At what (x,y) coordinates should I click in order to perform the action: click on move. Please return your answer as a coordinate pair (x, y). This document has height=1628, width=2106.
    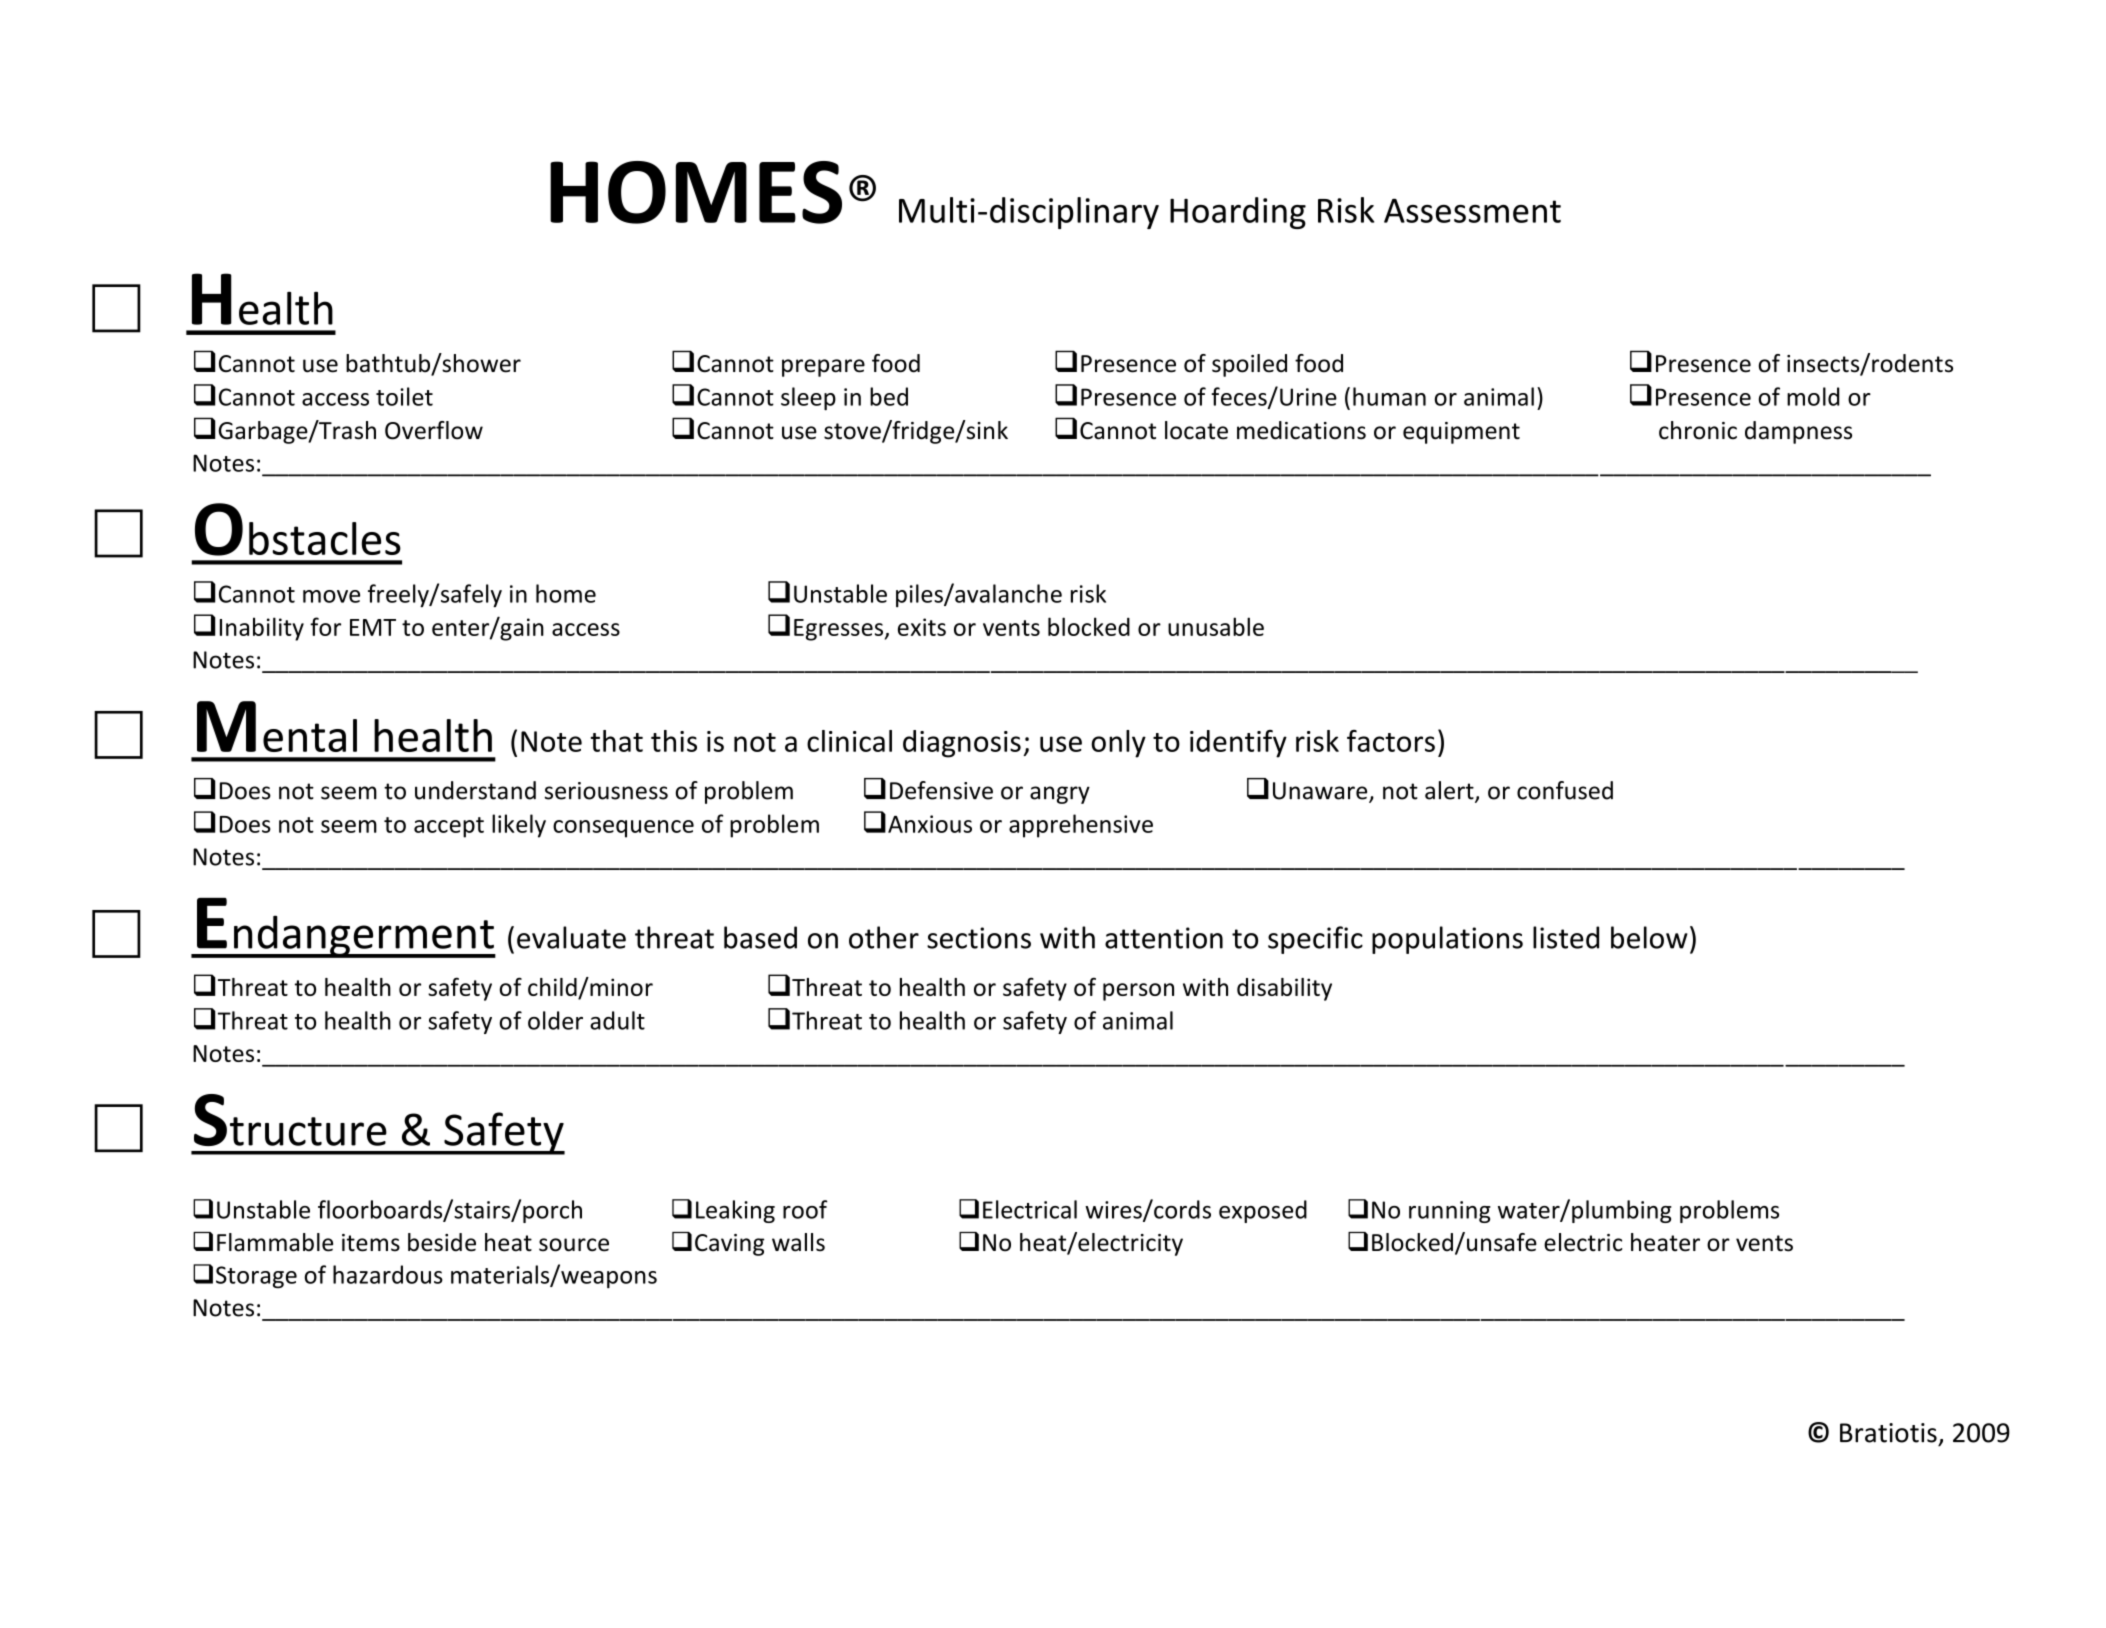
    Looking at the image, I should click on (331, 596).
